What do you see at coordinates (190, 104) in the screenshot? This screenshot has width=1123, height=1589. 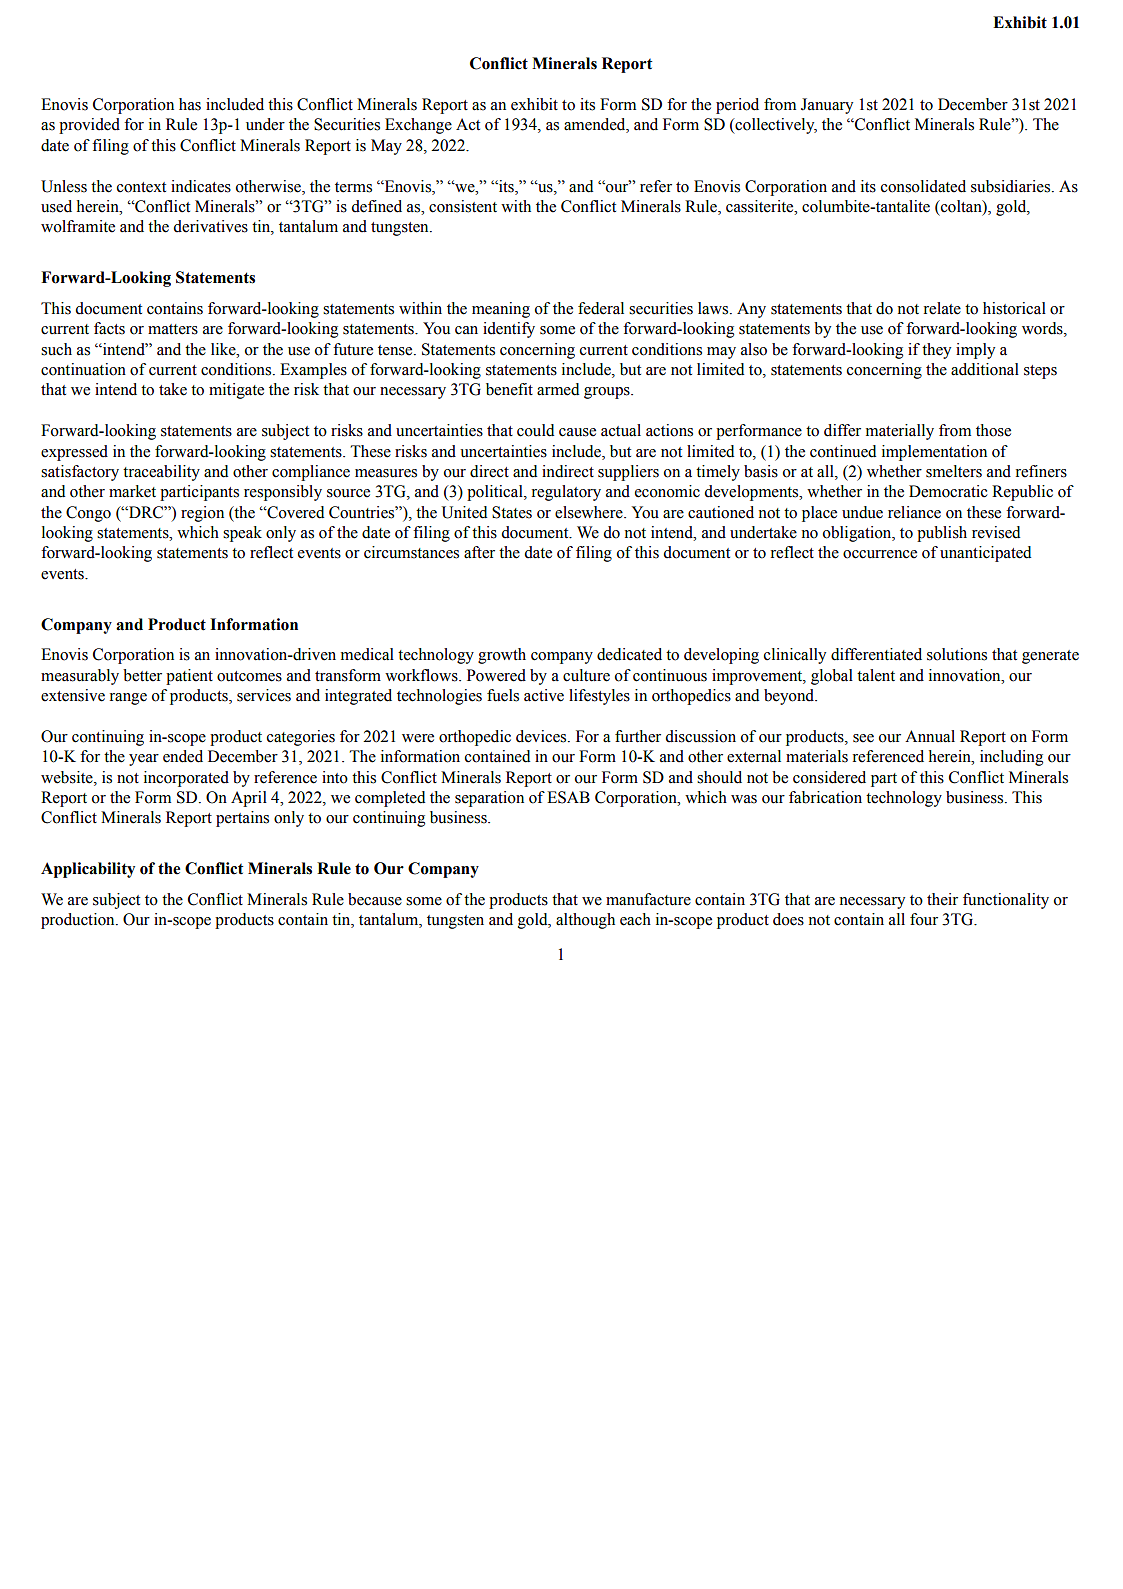 I see `has` at bounding box center [190, 104].
